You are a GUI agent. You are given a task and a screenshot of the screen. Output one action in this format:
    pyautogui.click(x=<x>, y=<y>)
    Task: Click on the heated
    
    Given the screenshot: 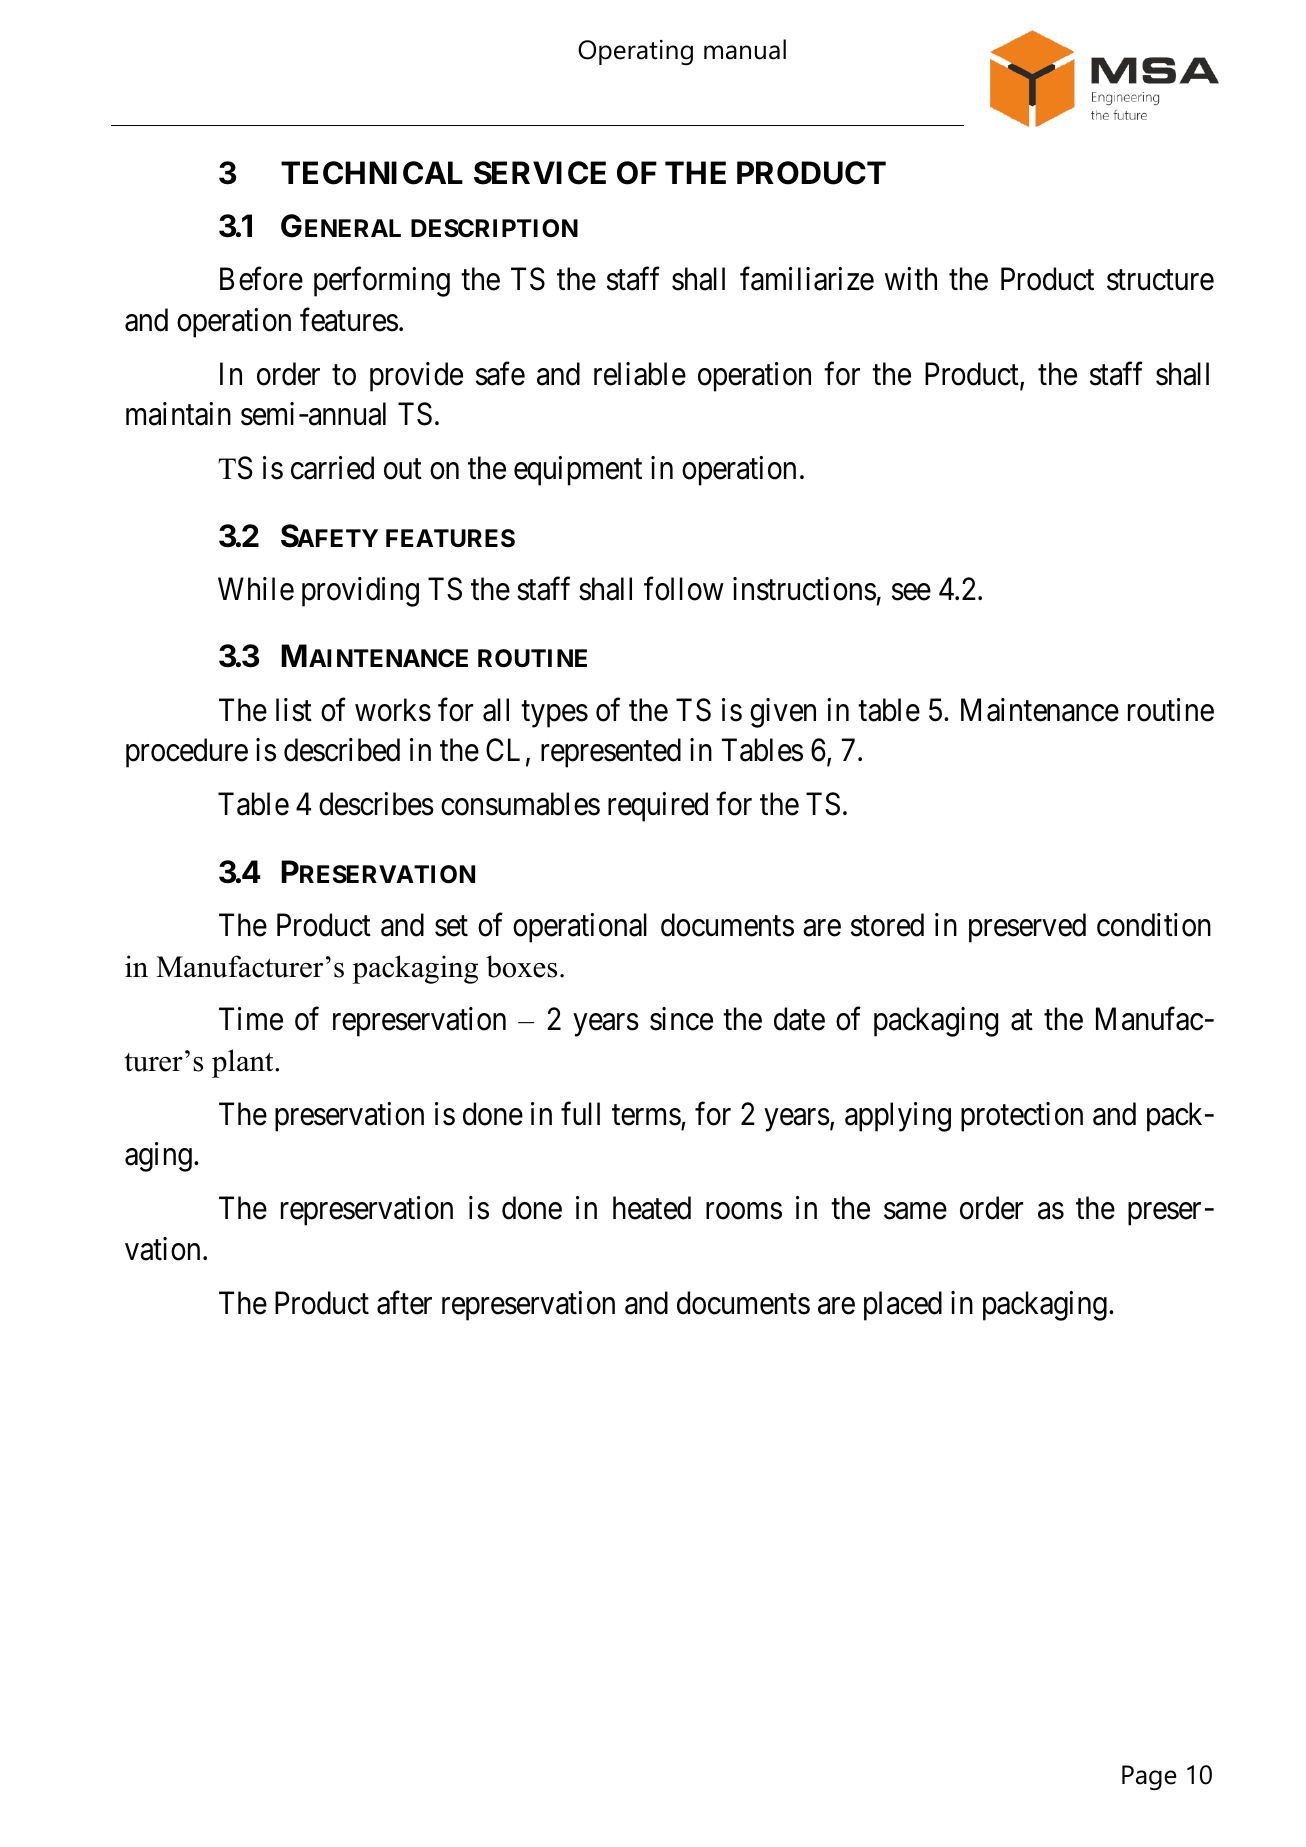 What is the action you would take?
    pyautogui.click(x=652, y=1208)
